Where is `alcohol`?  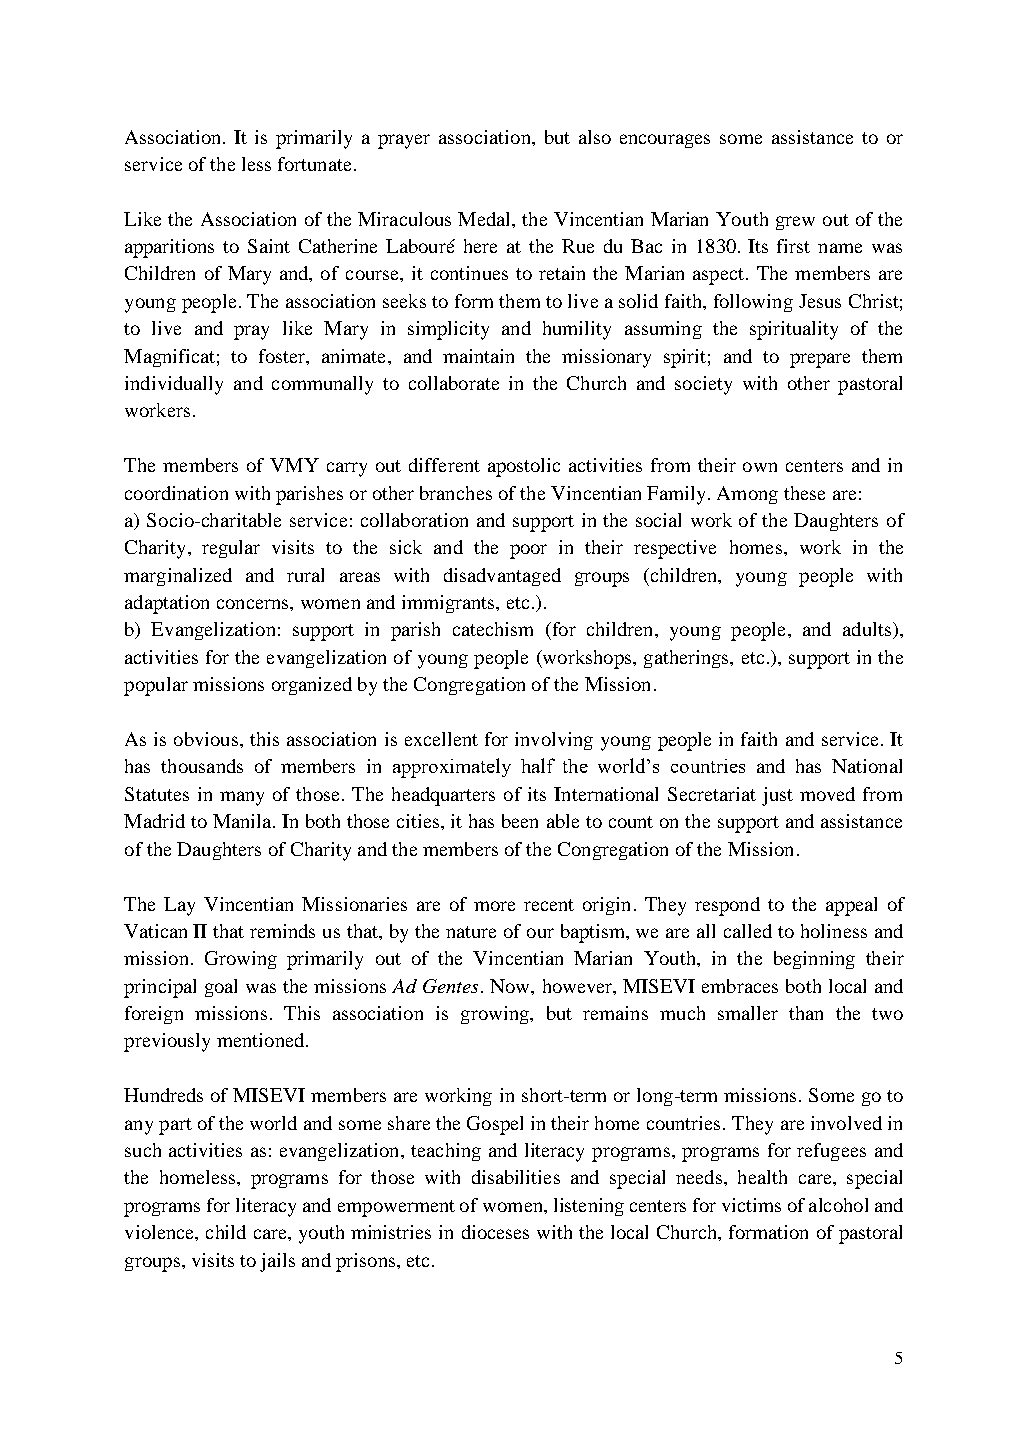
alcohol is located at coordinates (838, 1205).
